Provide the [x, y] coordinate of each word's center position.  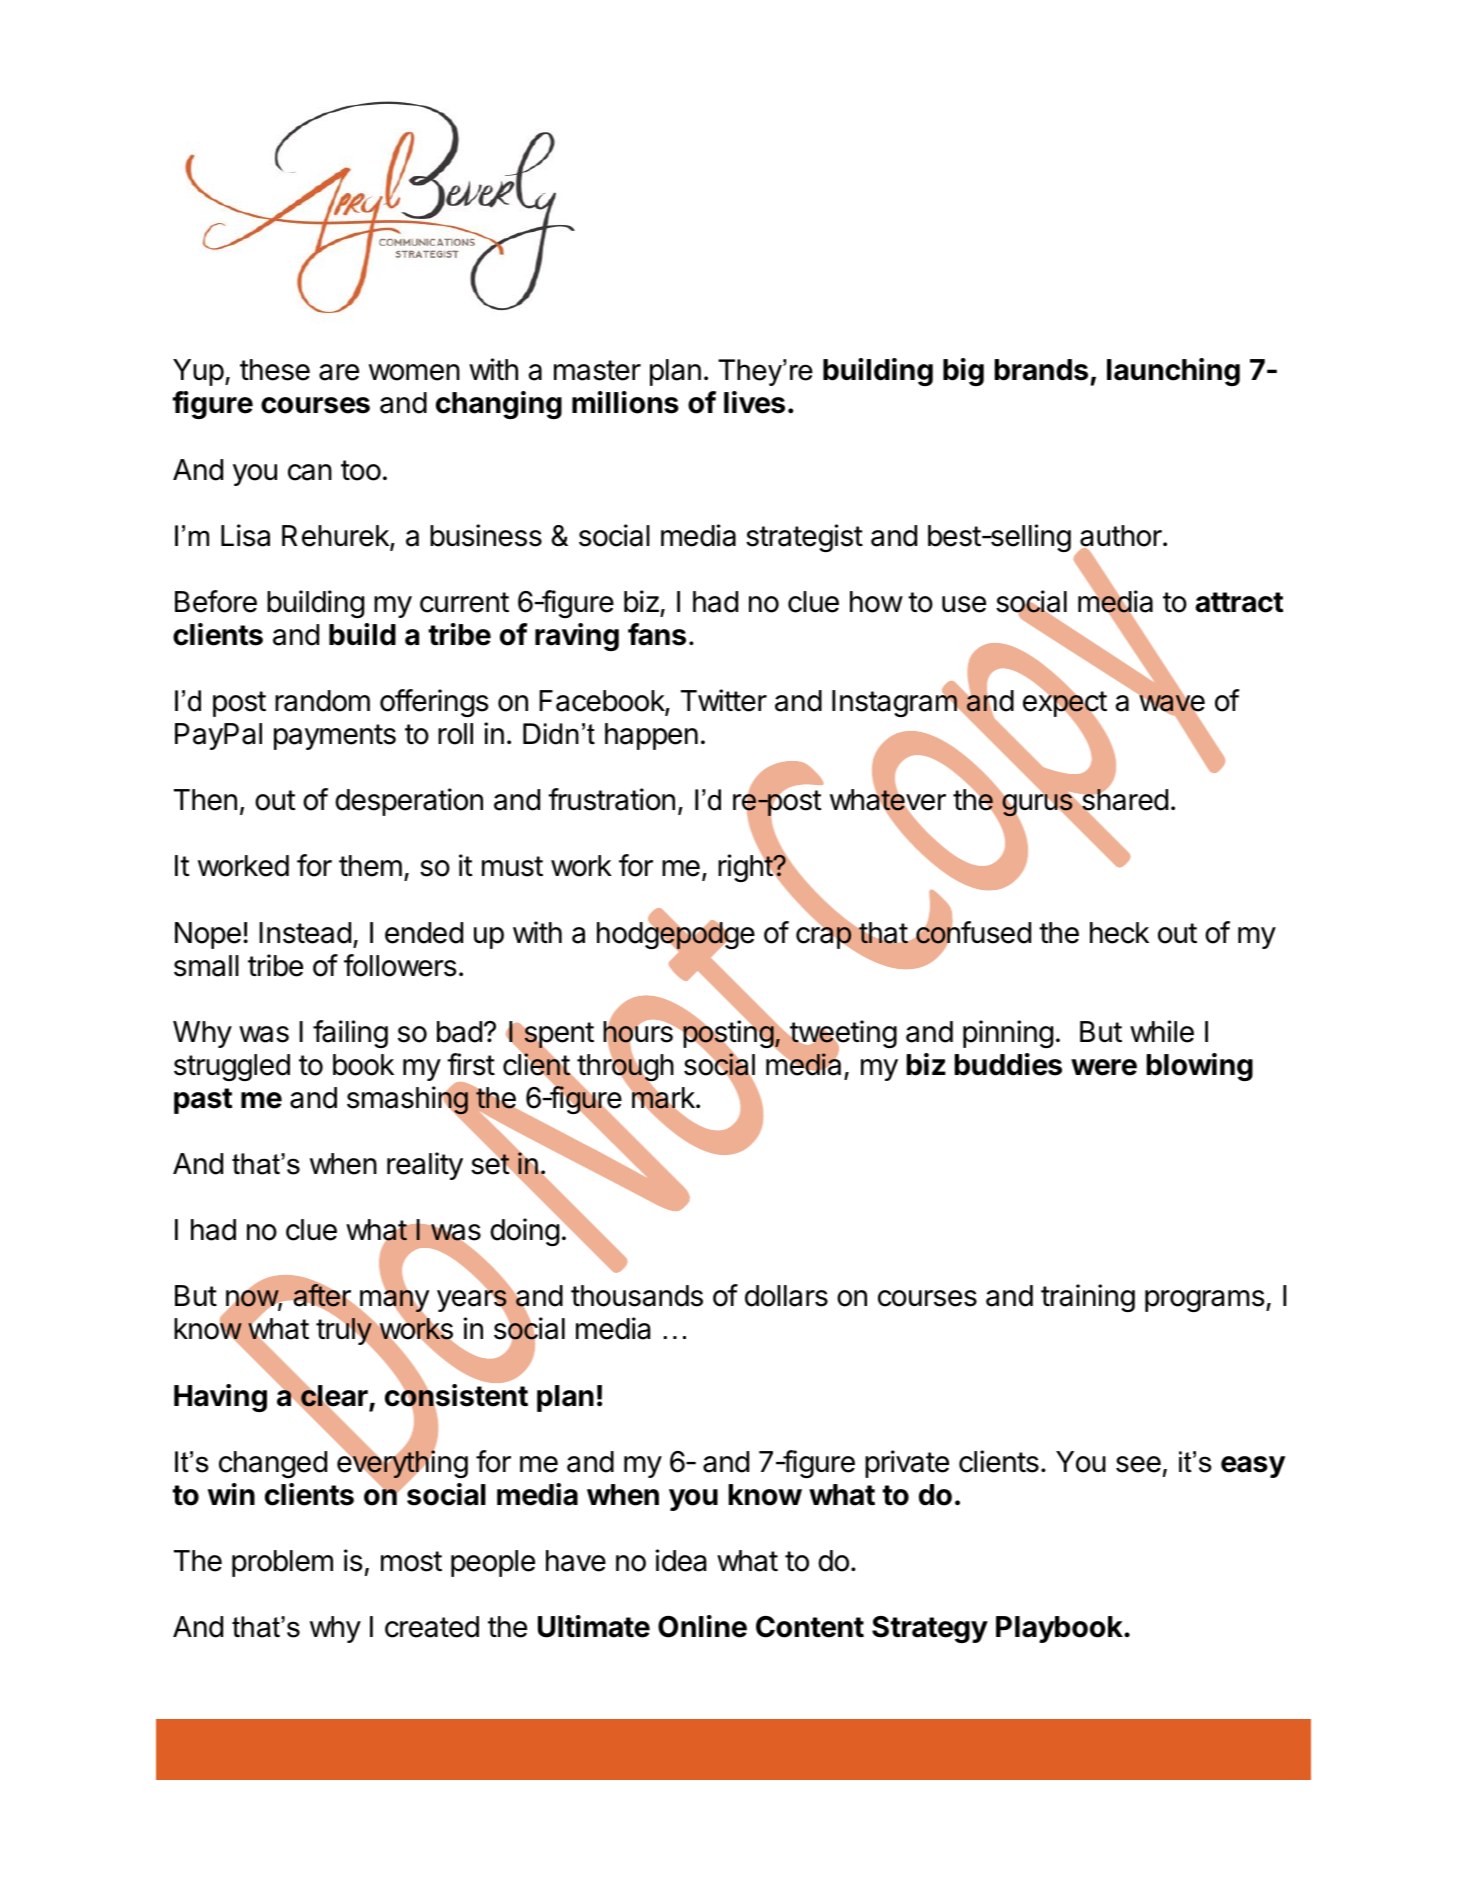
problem [282, 1563]
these [275, 370]
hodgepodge [676, 936]
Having [220, 1398]
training [1088, 1298]
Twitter [724, 700]
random [322, 701]
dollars [786, 1296]
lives [754, 402]
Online [702, 1626]
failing [350, 1034]
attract [1239, 602]
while [1162, 1031]
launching [1173, 372]
